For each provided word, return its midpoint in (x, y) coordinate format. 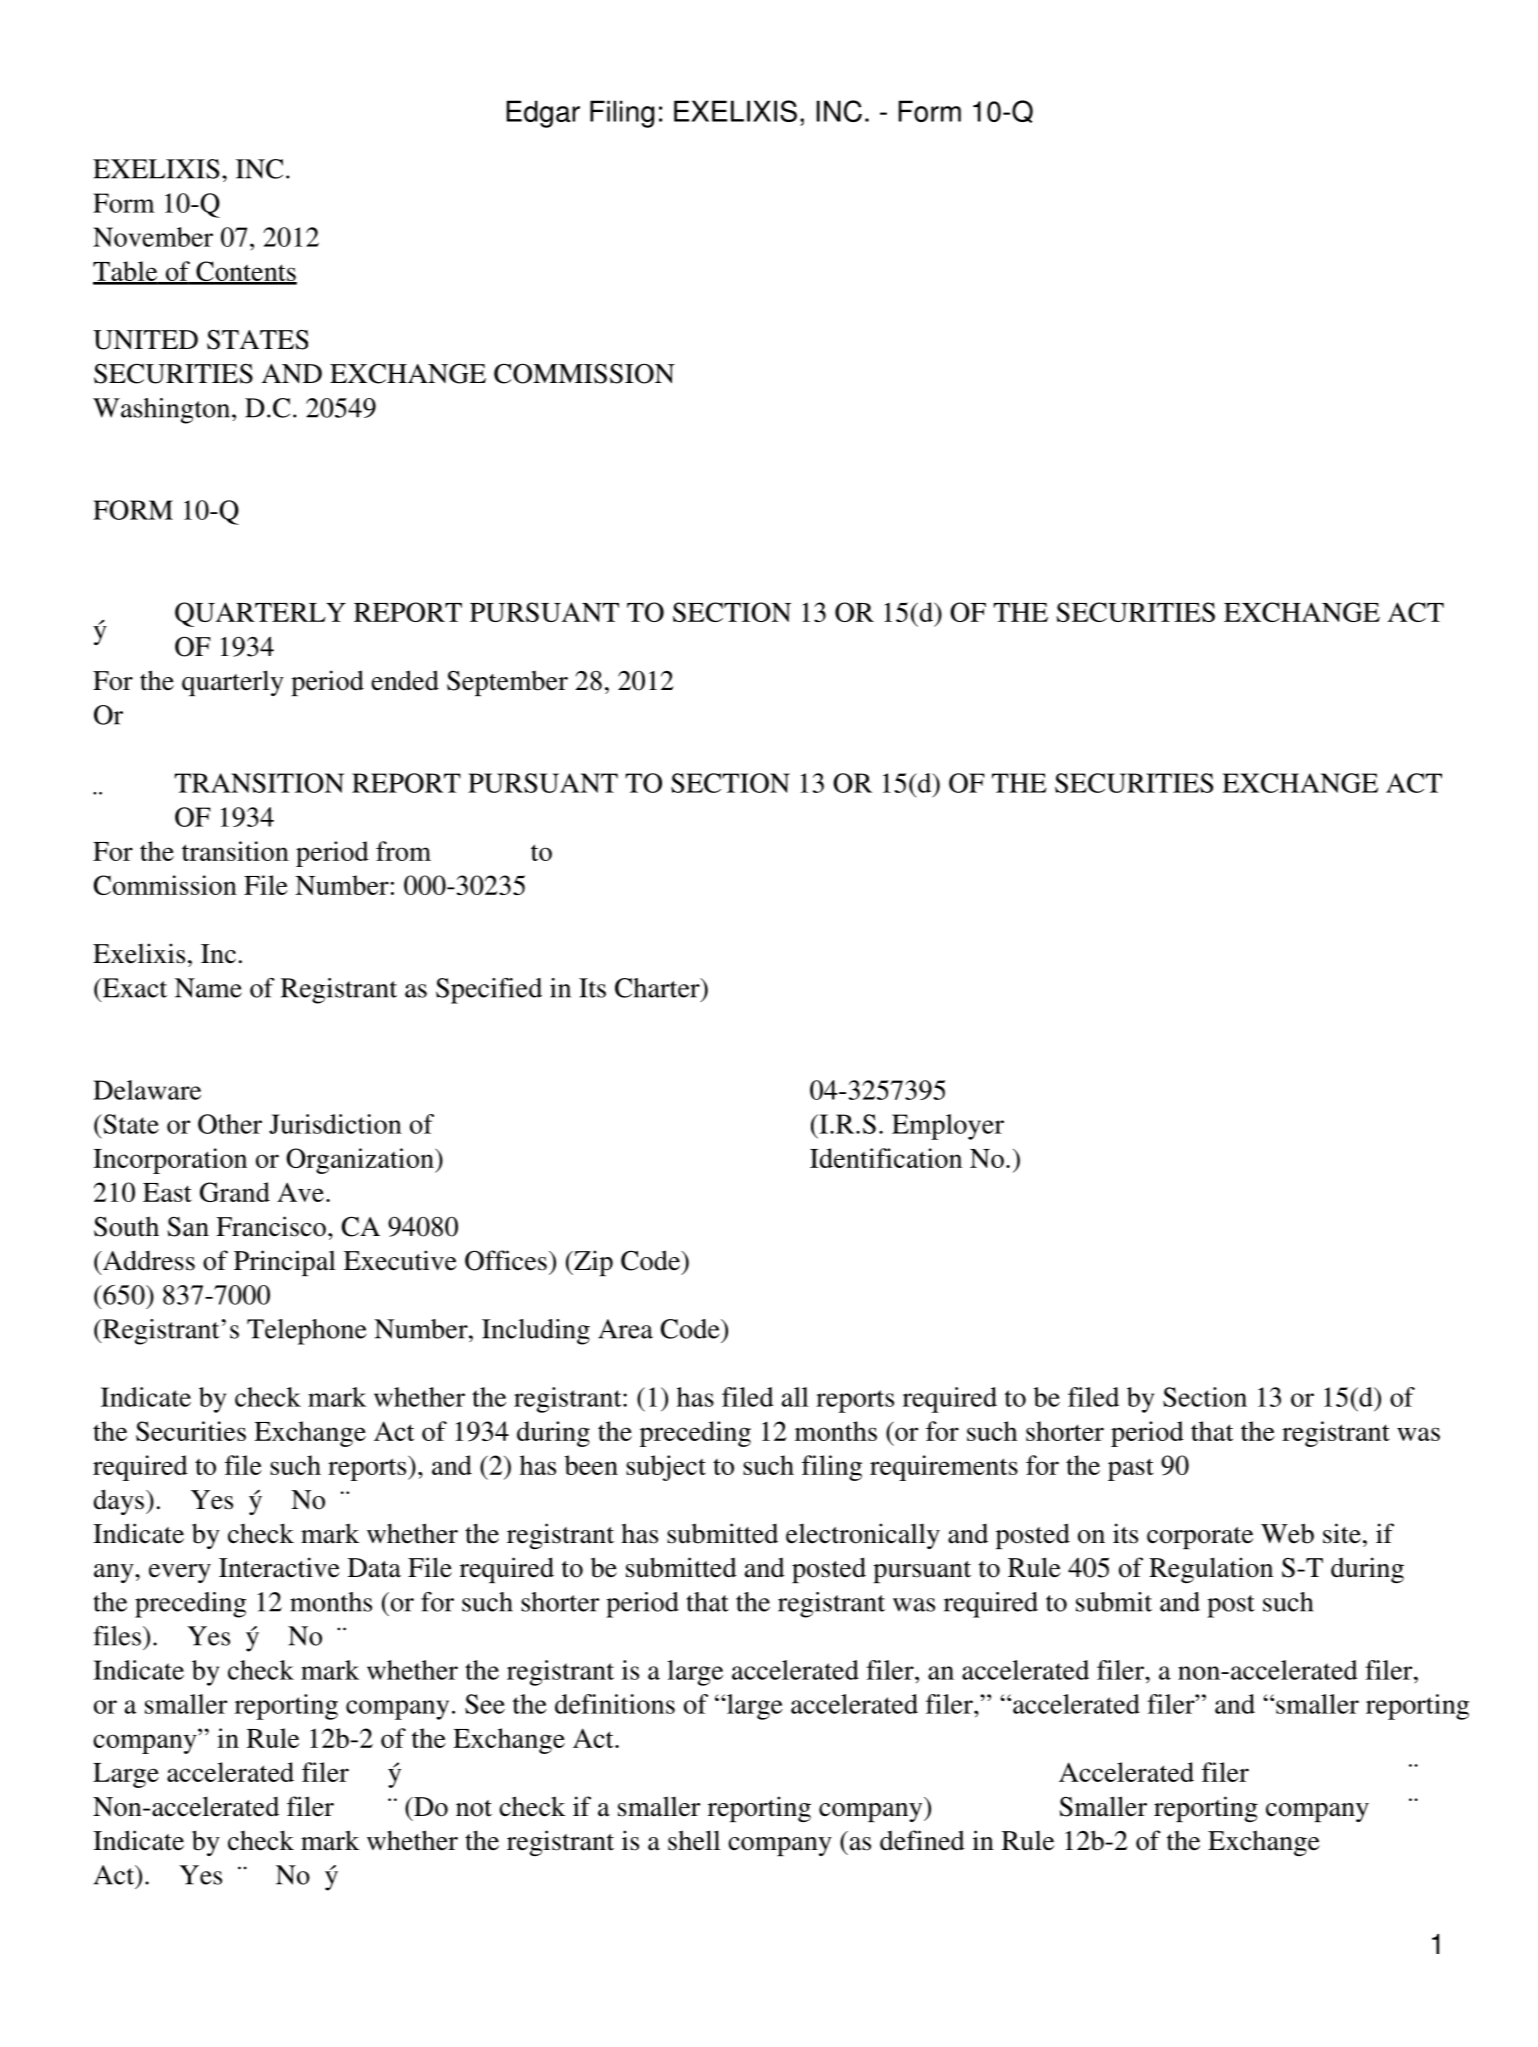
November (153, 237)
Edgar (543, 114)
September (507, 683)
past (1131, 1469)
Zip (592, 1263)
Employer (948, 1127)
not (474, 1808)
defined (922, 1840)
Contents (245, 272)
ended (405, 680)
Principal (285, 1263)
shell (694, 1840)
